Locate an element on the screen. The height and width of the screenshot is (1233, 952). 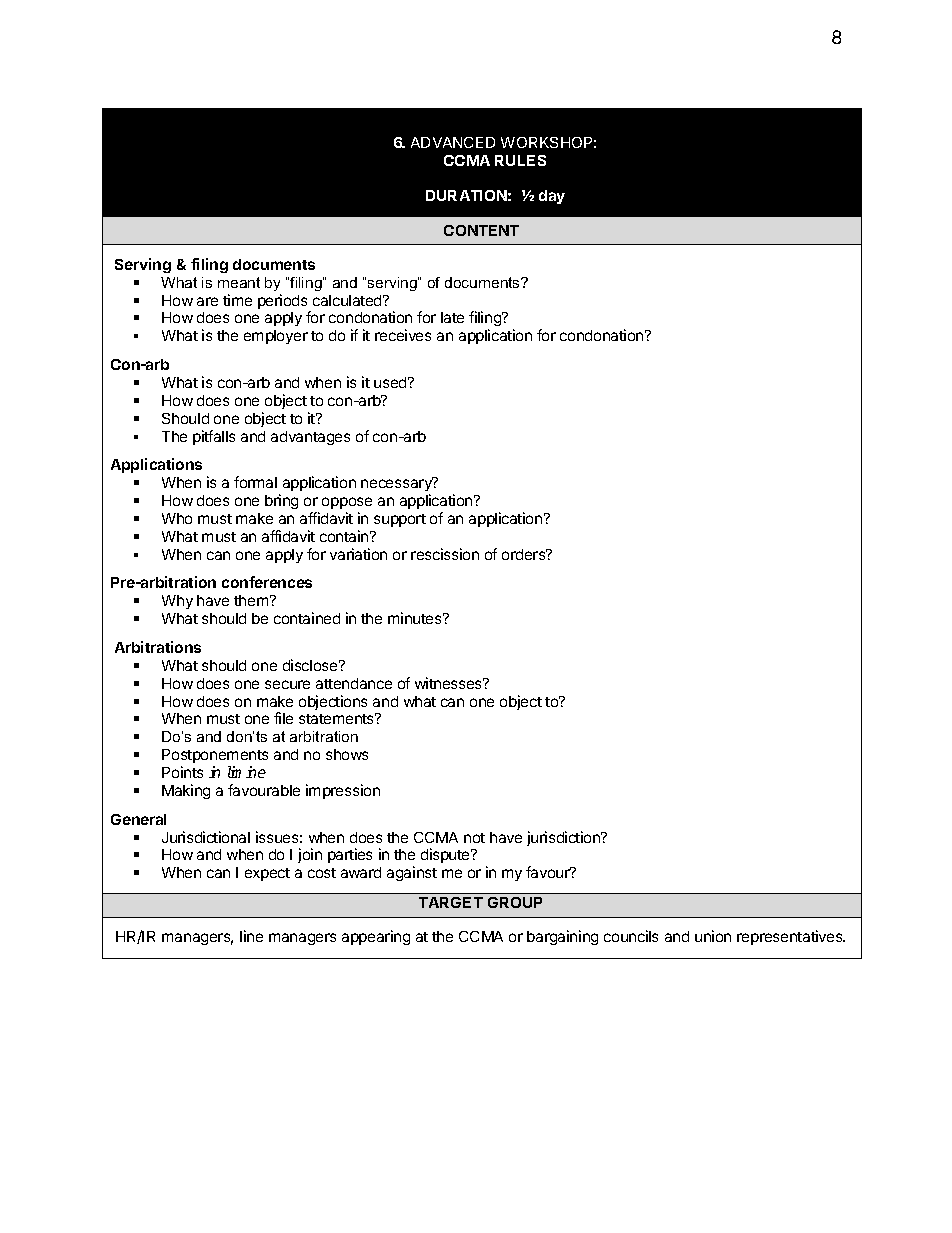
TARGET is located at coordinates (451, 902).
